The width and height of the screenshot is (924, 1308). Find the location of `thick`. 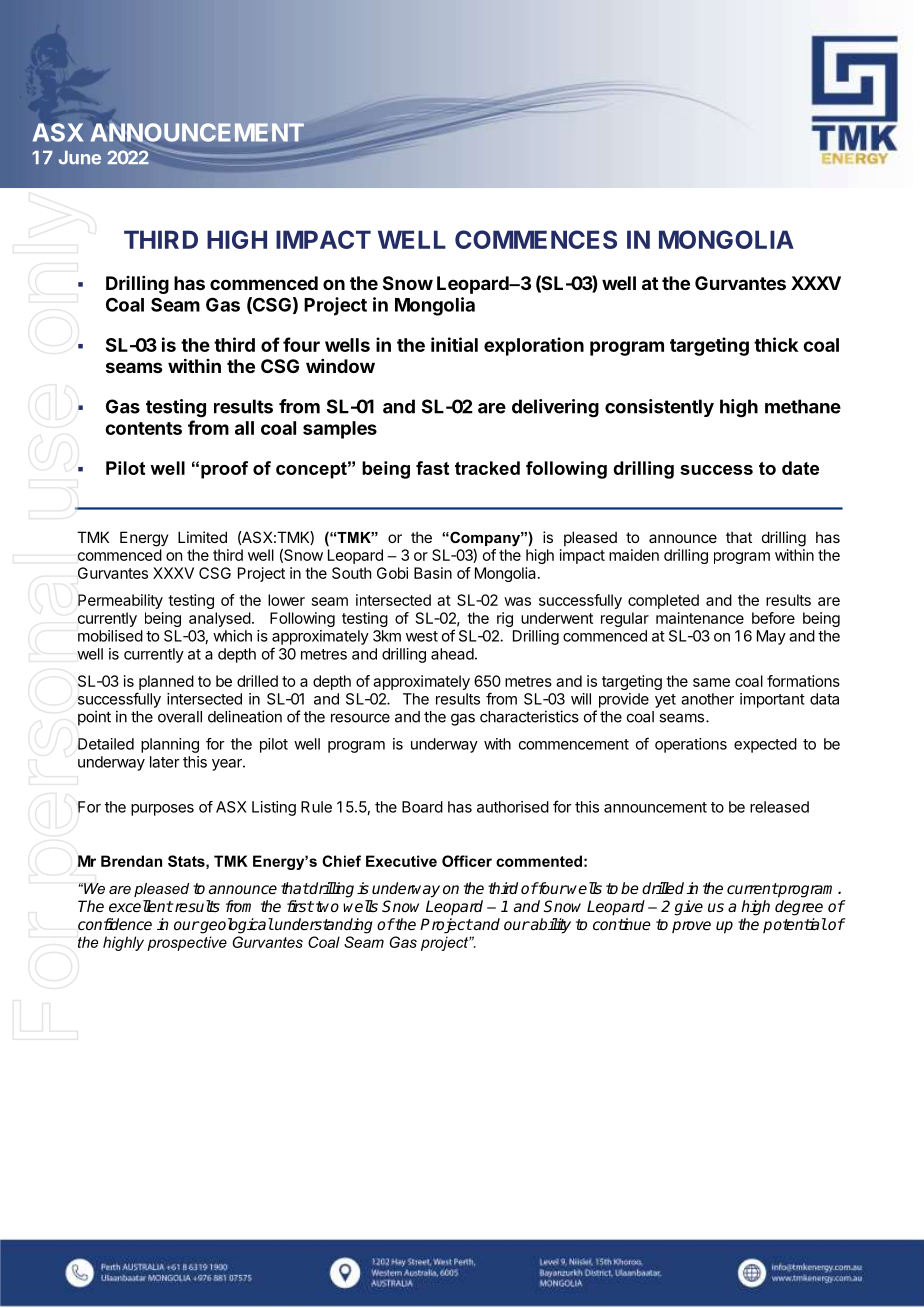

thick is located at coordinates (776, 344).
